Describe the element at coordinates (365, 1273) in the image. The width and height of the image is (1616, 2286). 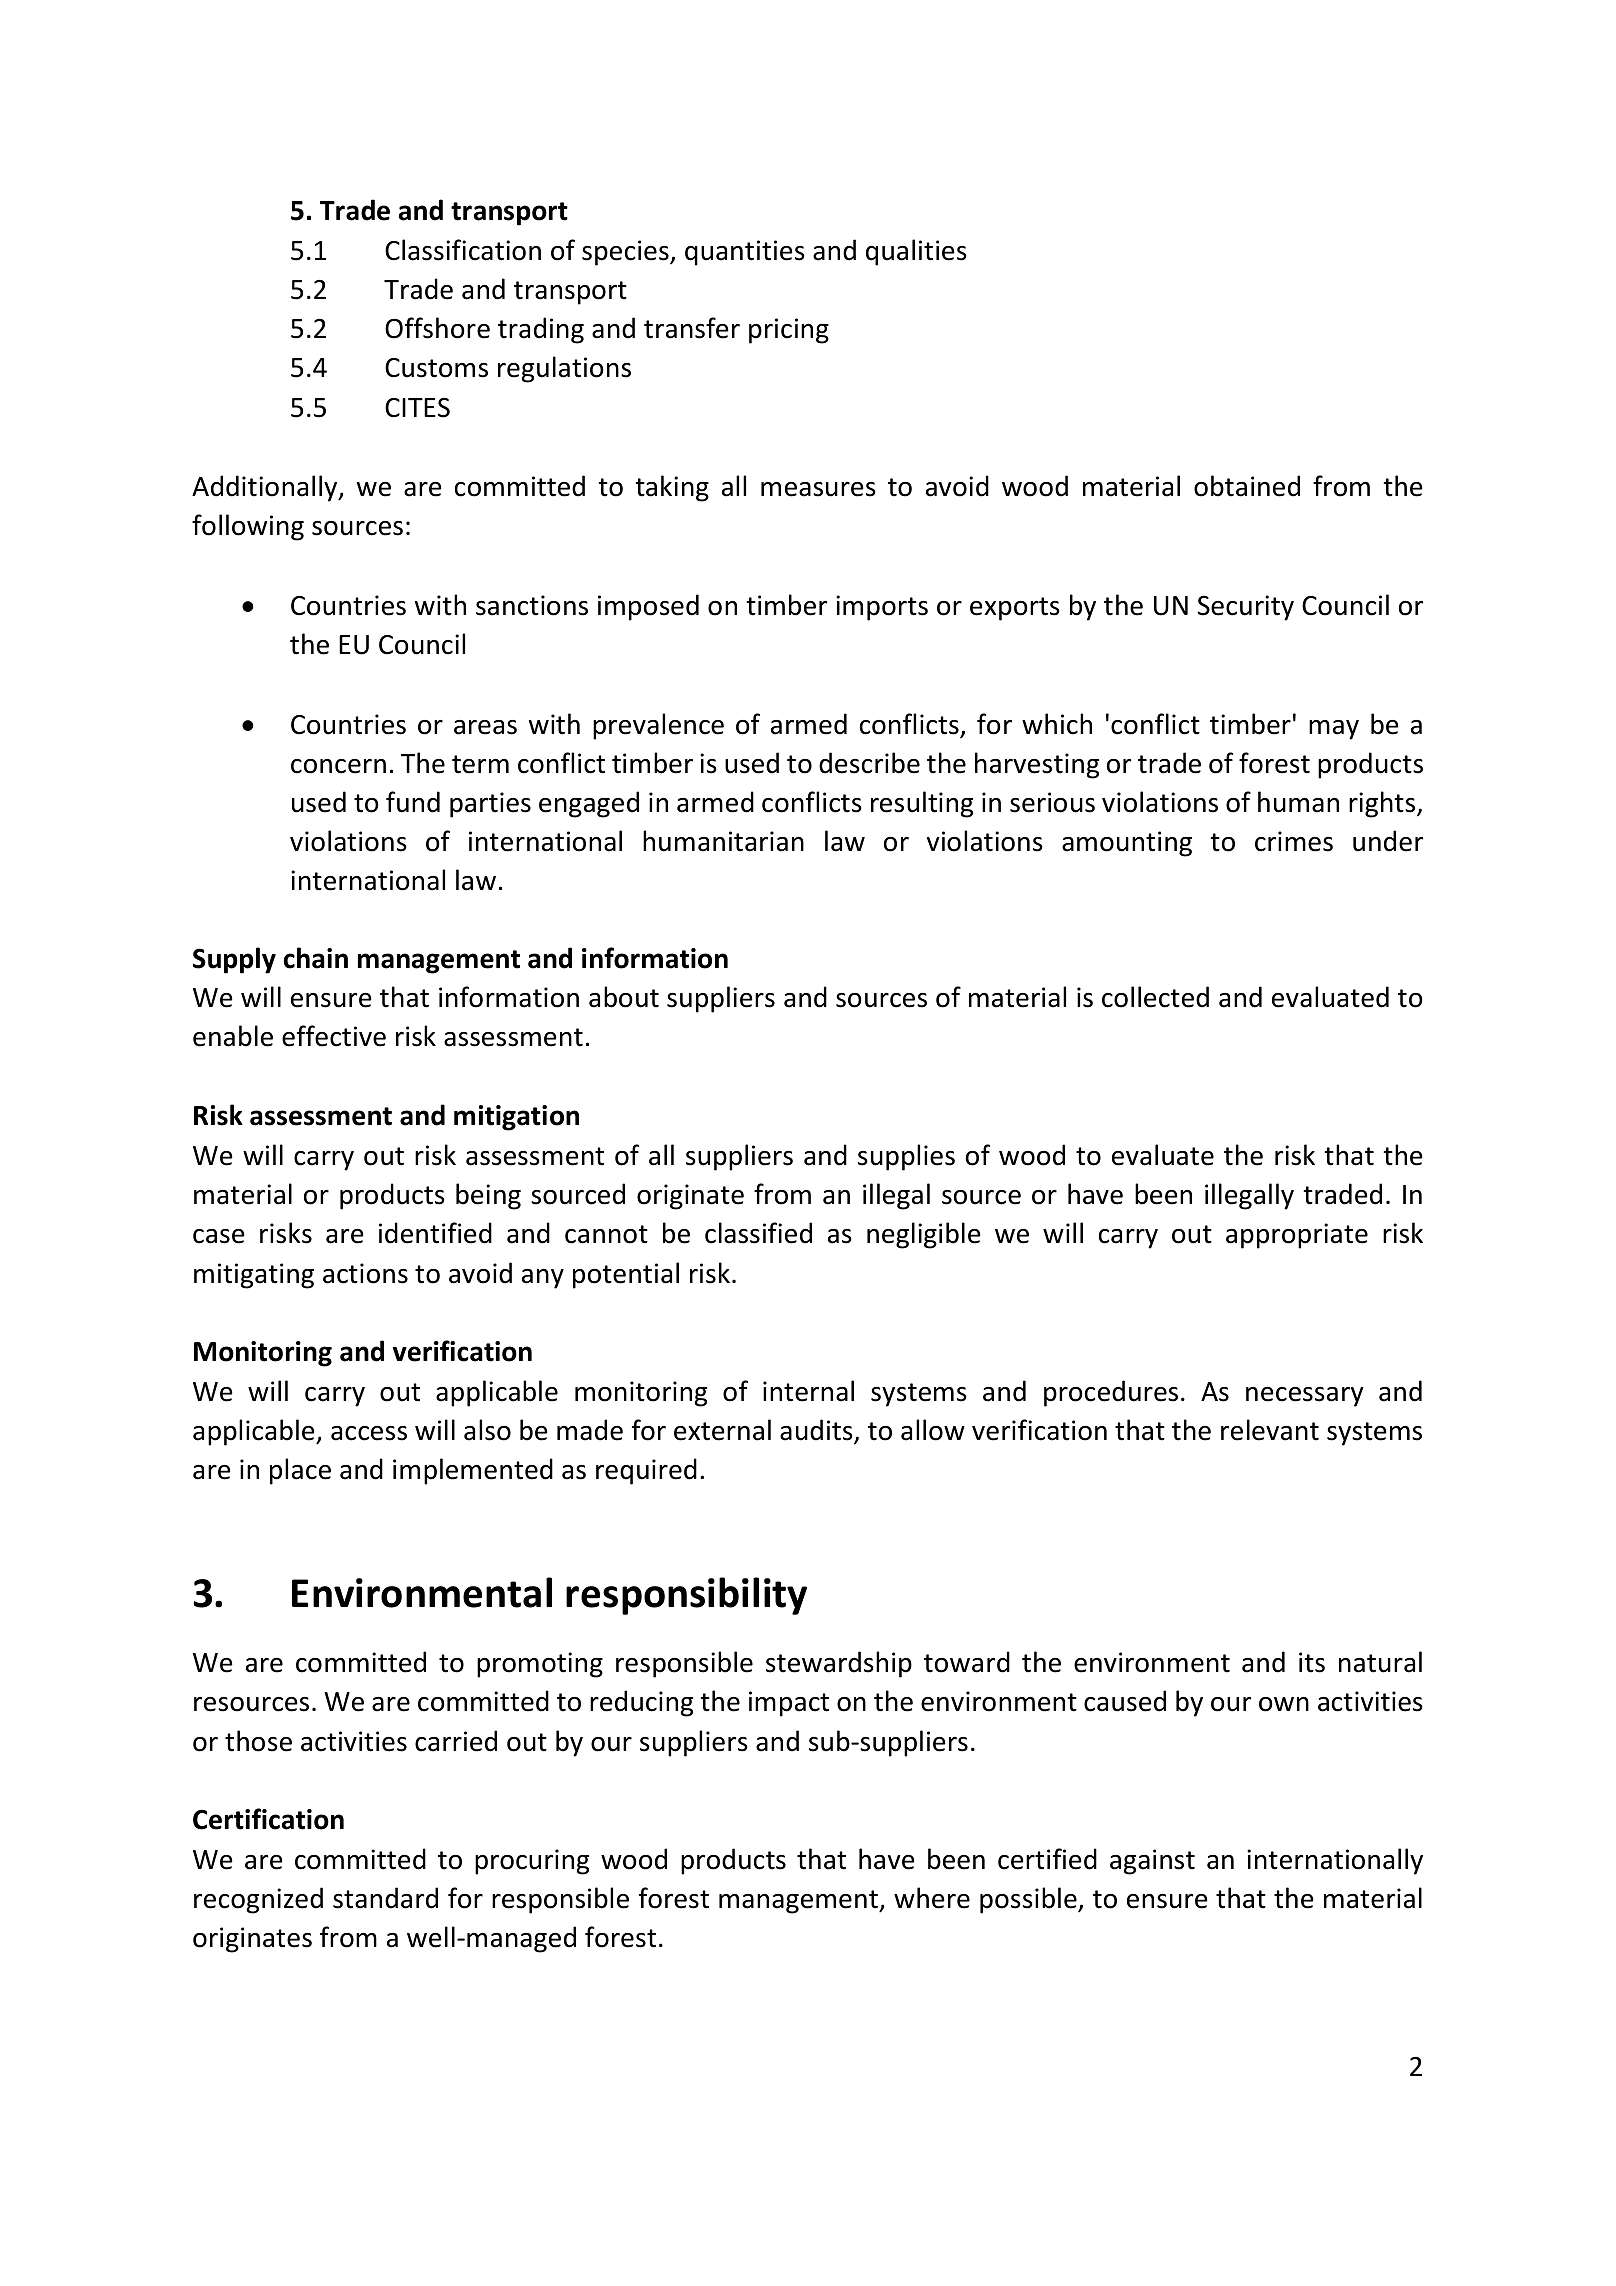
I see `actions` at that location.
